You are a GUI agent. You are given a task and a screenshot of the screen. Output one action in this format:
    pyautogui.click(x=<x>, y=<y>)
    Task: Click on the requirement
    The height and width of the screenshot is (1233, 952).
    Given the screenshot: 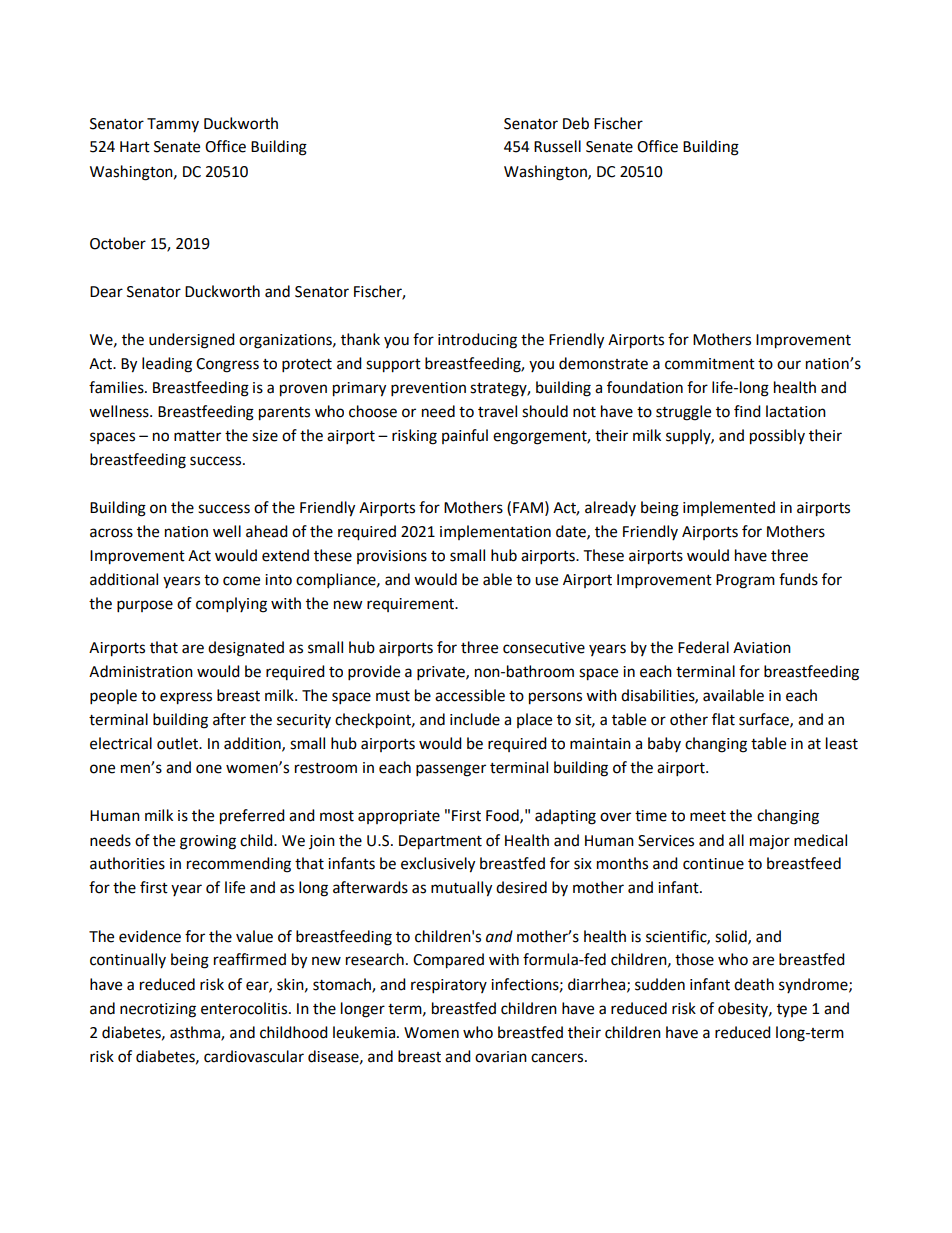 What is the action you would take?
    pyautogui.click(x=412, y=605)
